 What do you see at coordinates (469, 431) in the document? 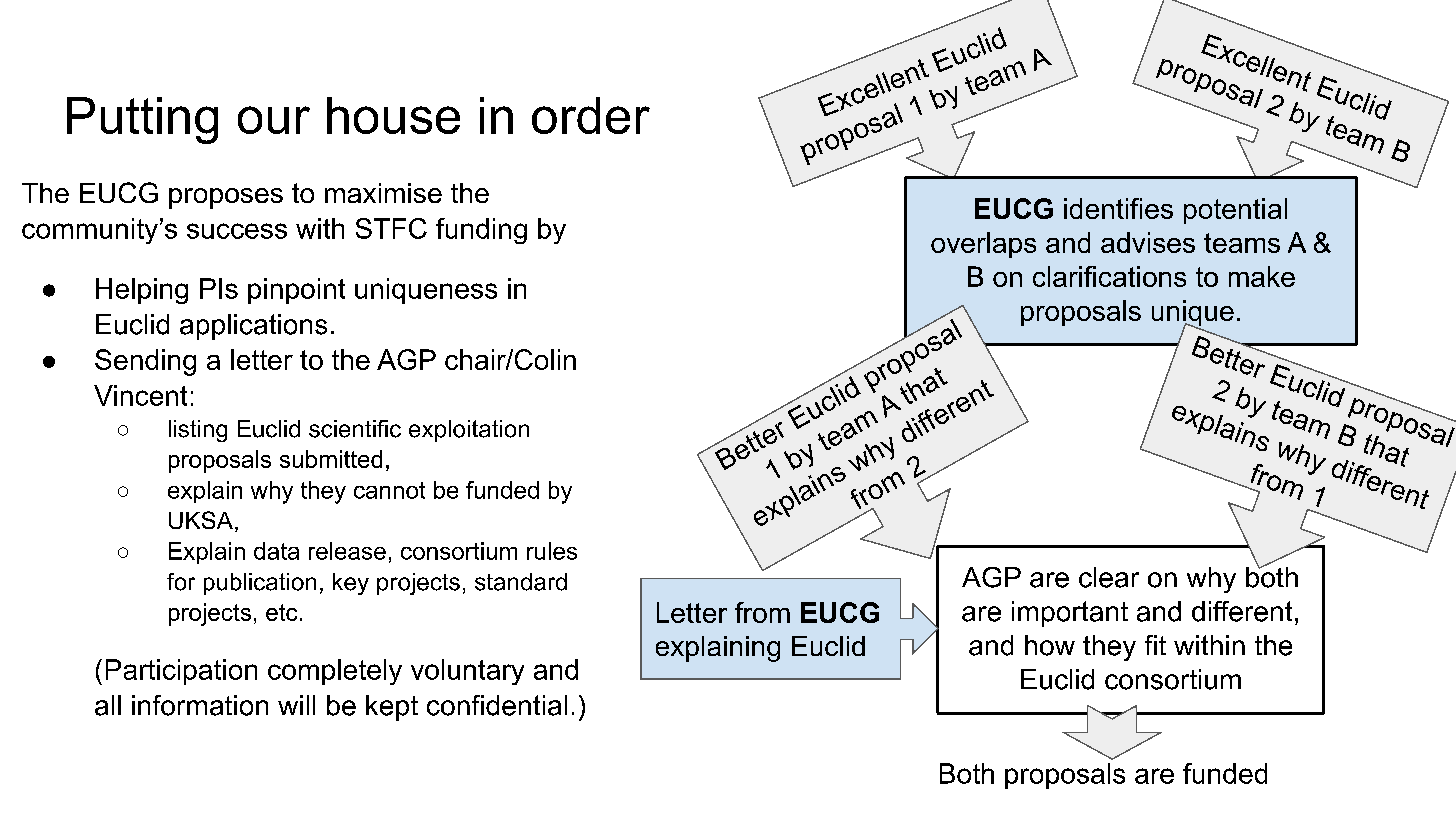
I see `exploitation` at bounding box center [469, 431].
